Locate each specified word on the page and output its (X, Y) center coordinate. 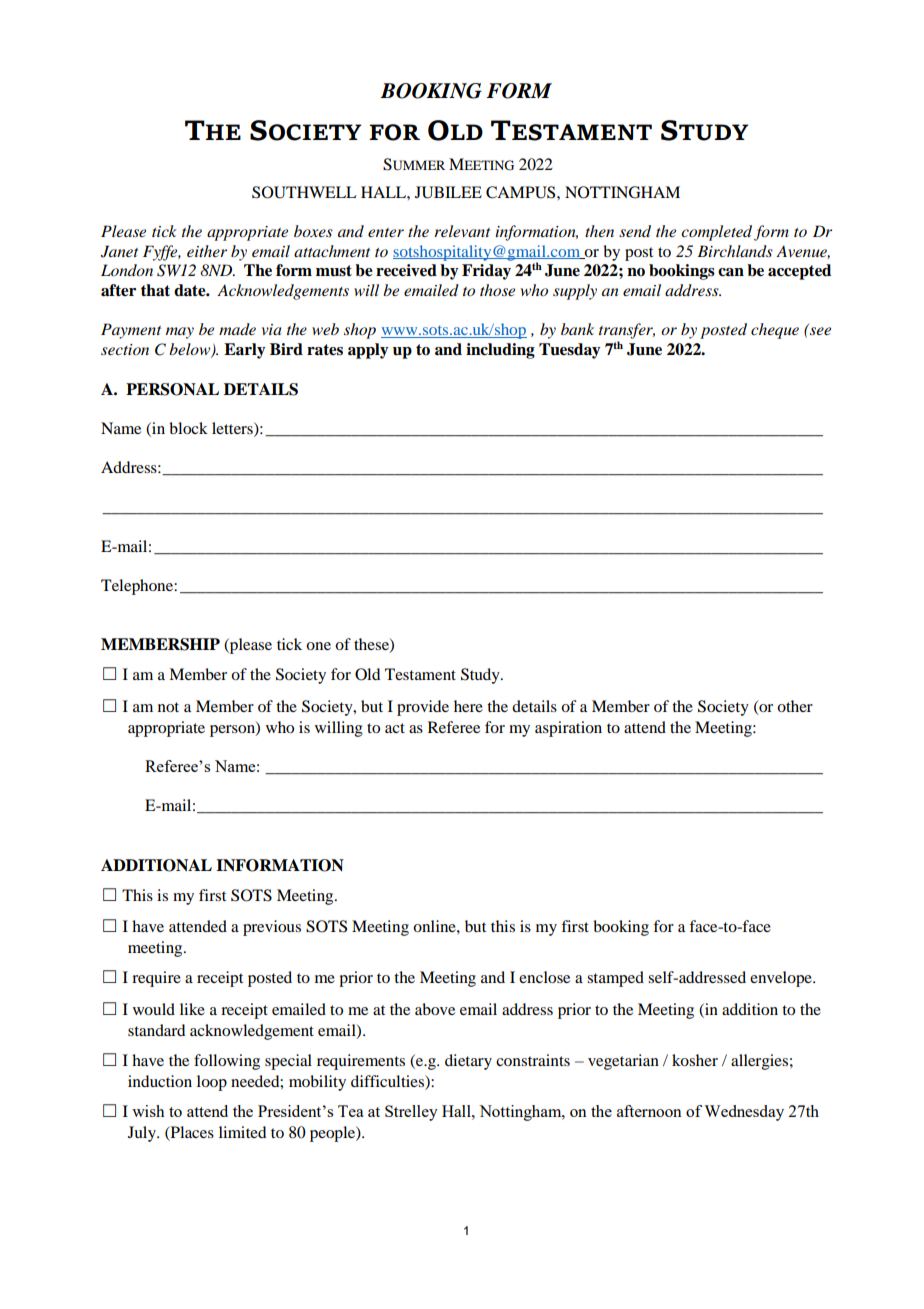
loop (212, 1083)
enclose (544, 977)
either (207, 251)
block (188, 428)
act (395, 728)
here (468, 706)
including (500, 351)
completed (716, 233)
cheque (775, 331)
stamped (615, 979)
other (795, 706)
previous (272, 928)
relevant (462, 231)
